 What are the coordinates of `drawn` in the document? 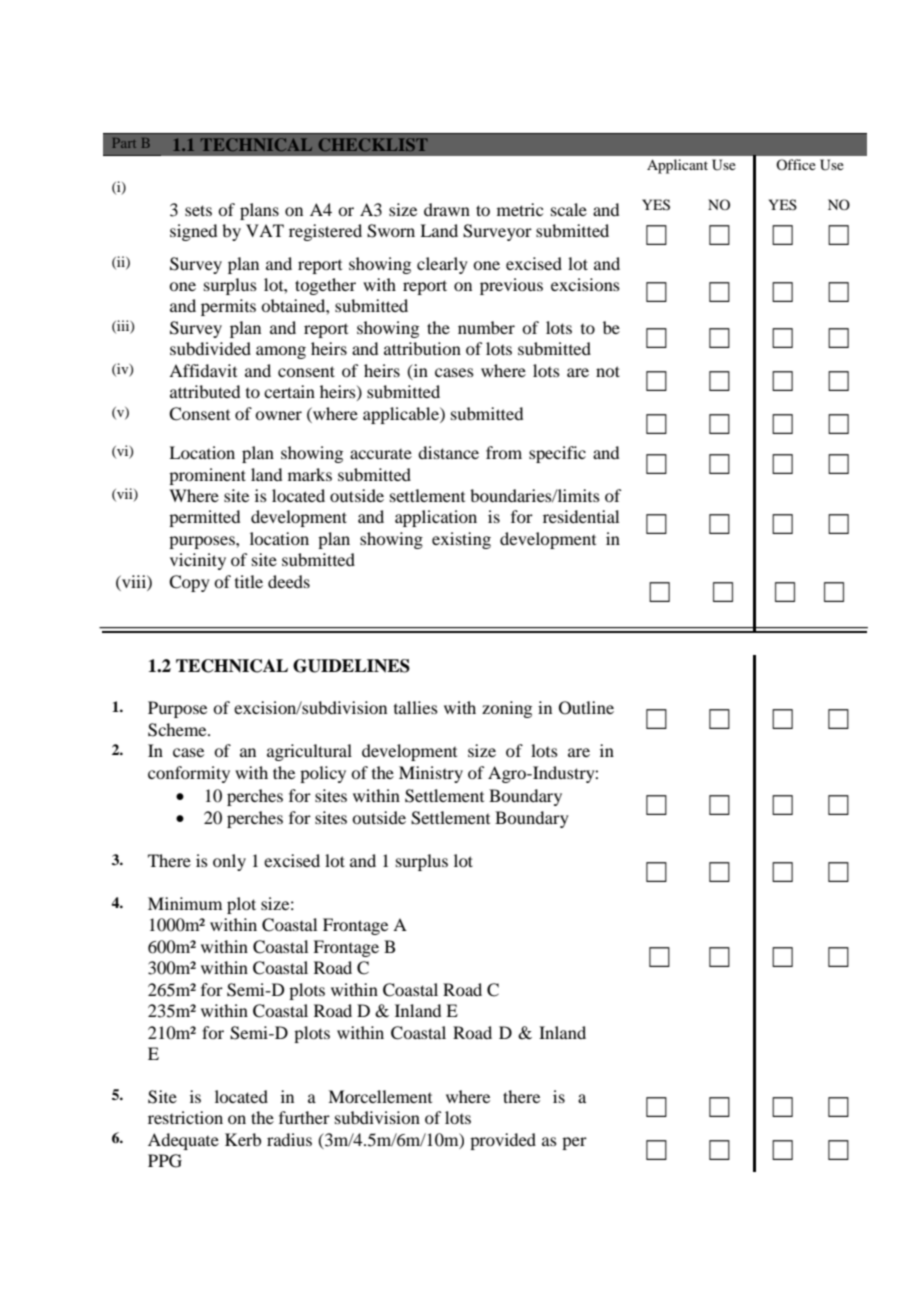 It's located at (447, 209).
